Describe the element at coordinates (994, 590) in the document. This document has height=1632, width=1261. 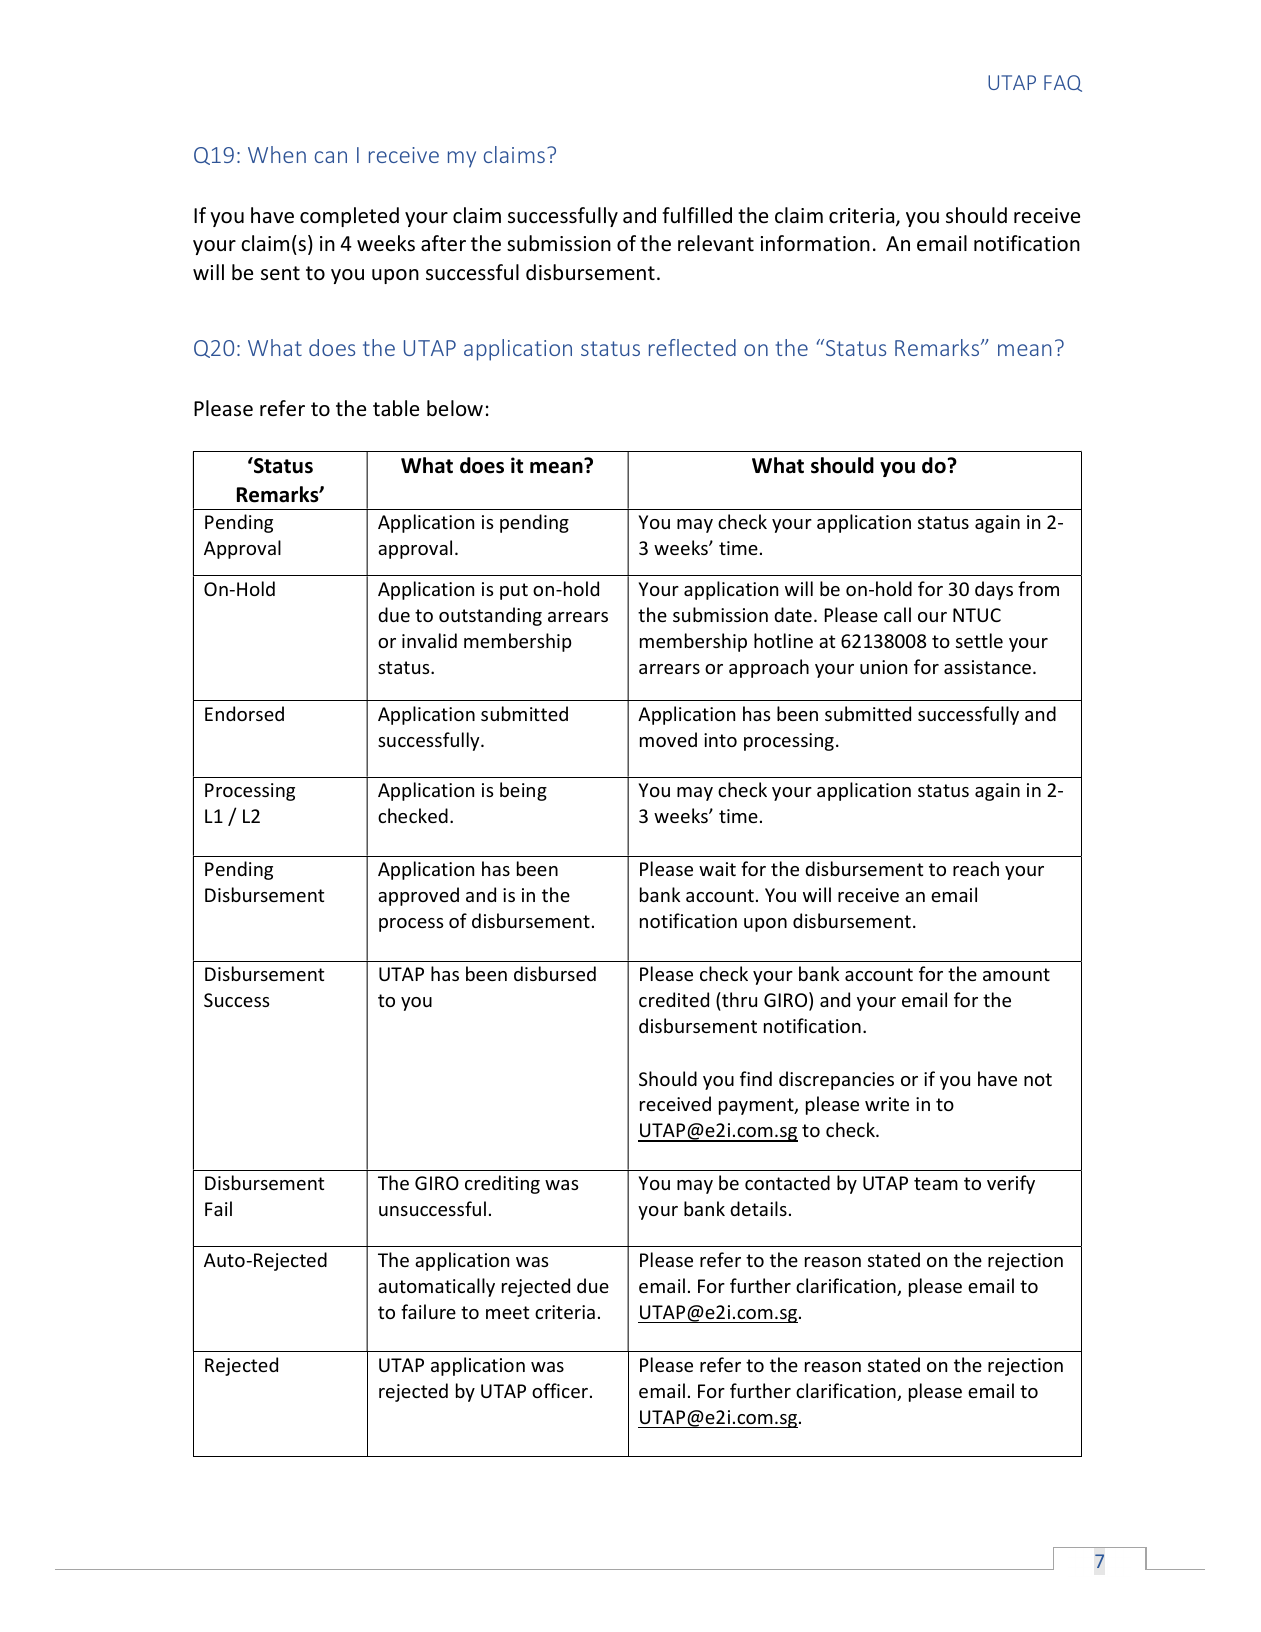
I see `days` at that location.
